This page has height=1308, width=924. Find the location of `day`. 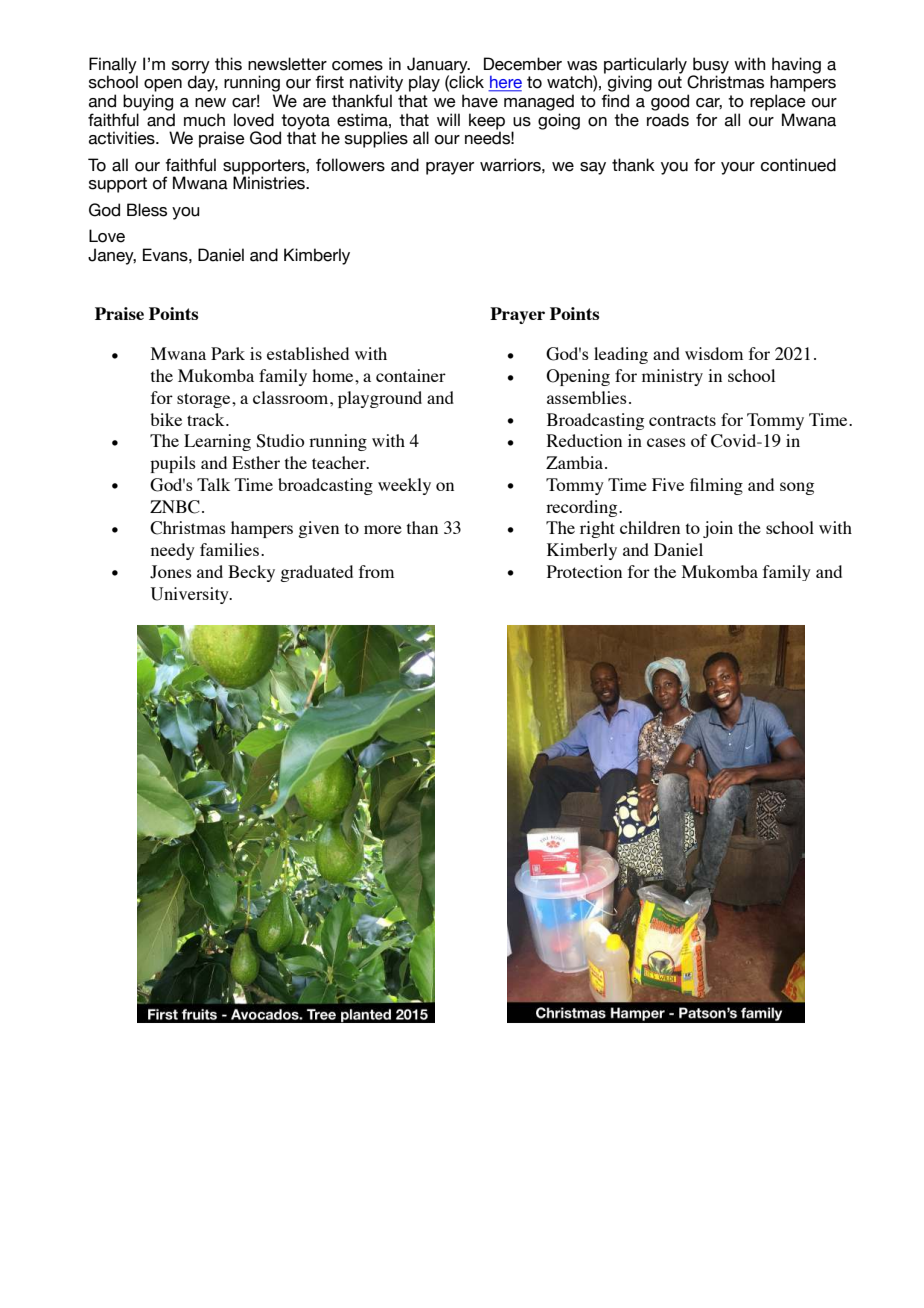

day is located at coordinates (203, 83).
